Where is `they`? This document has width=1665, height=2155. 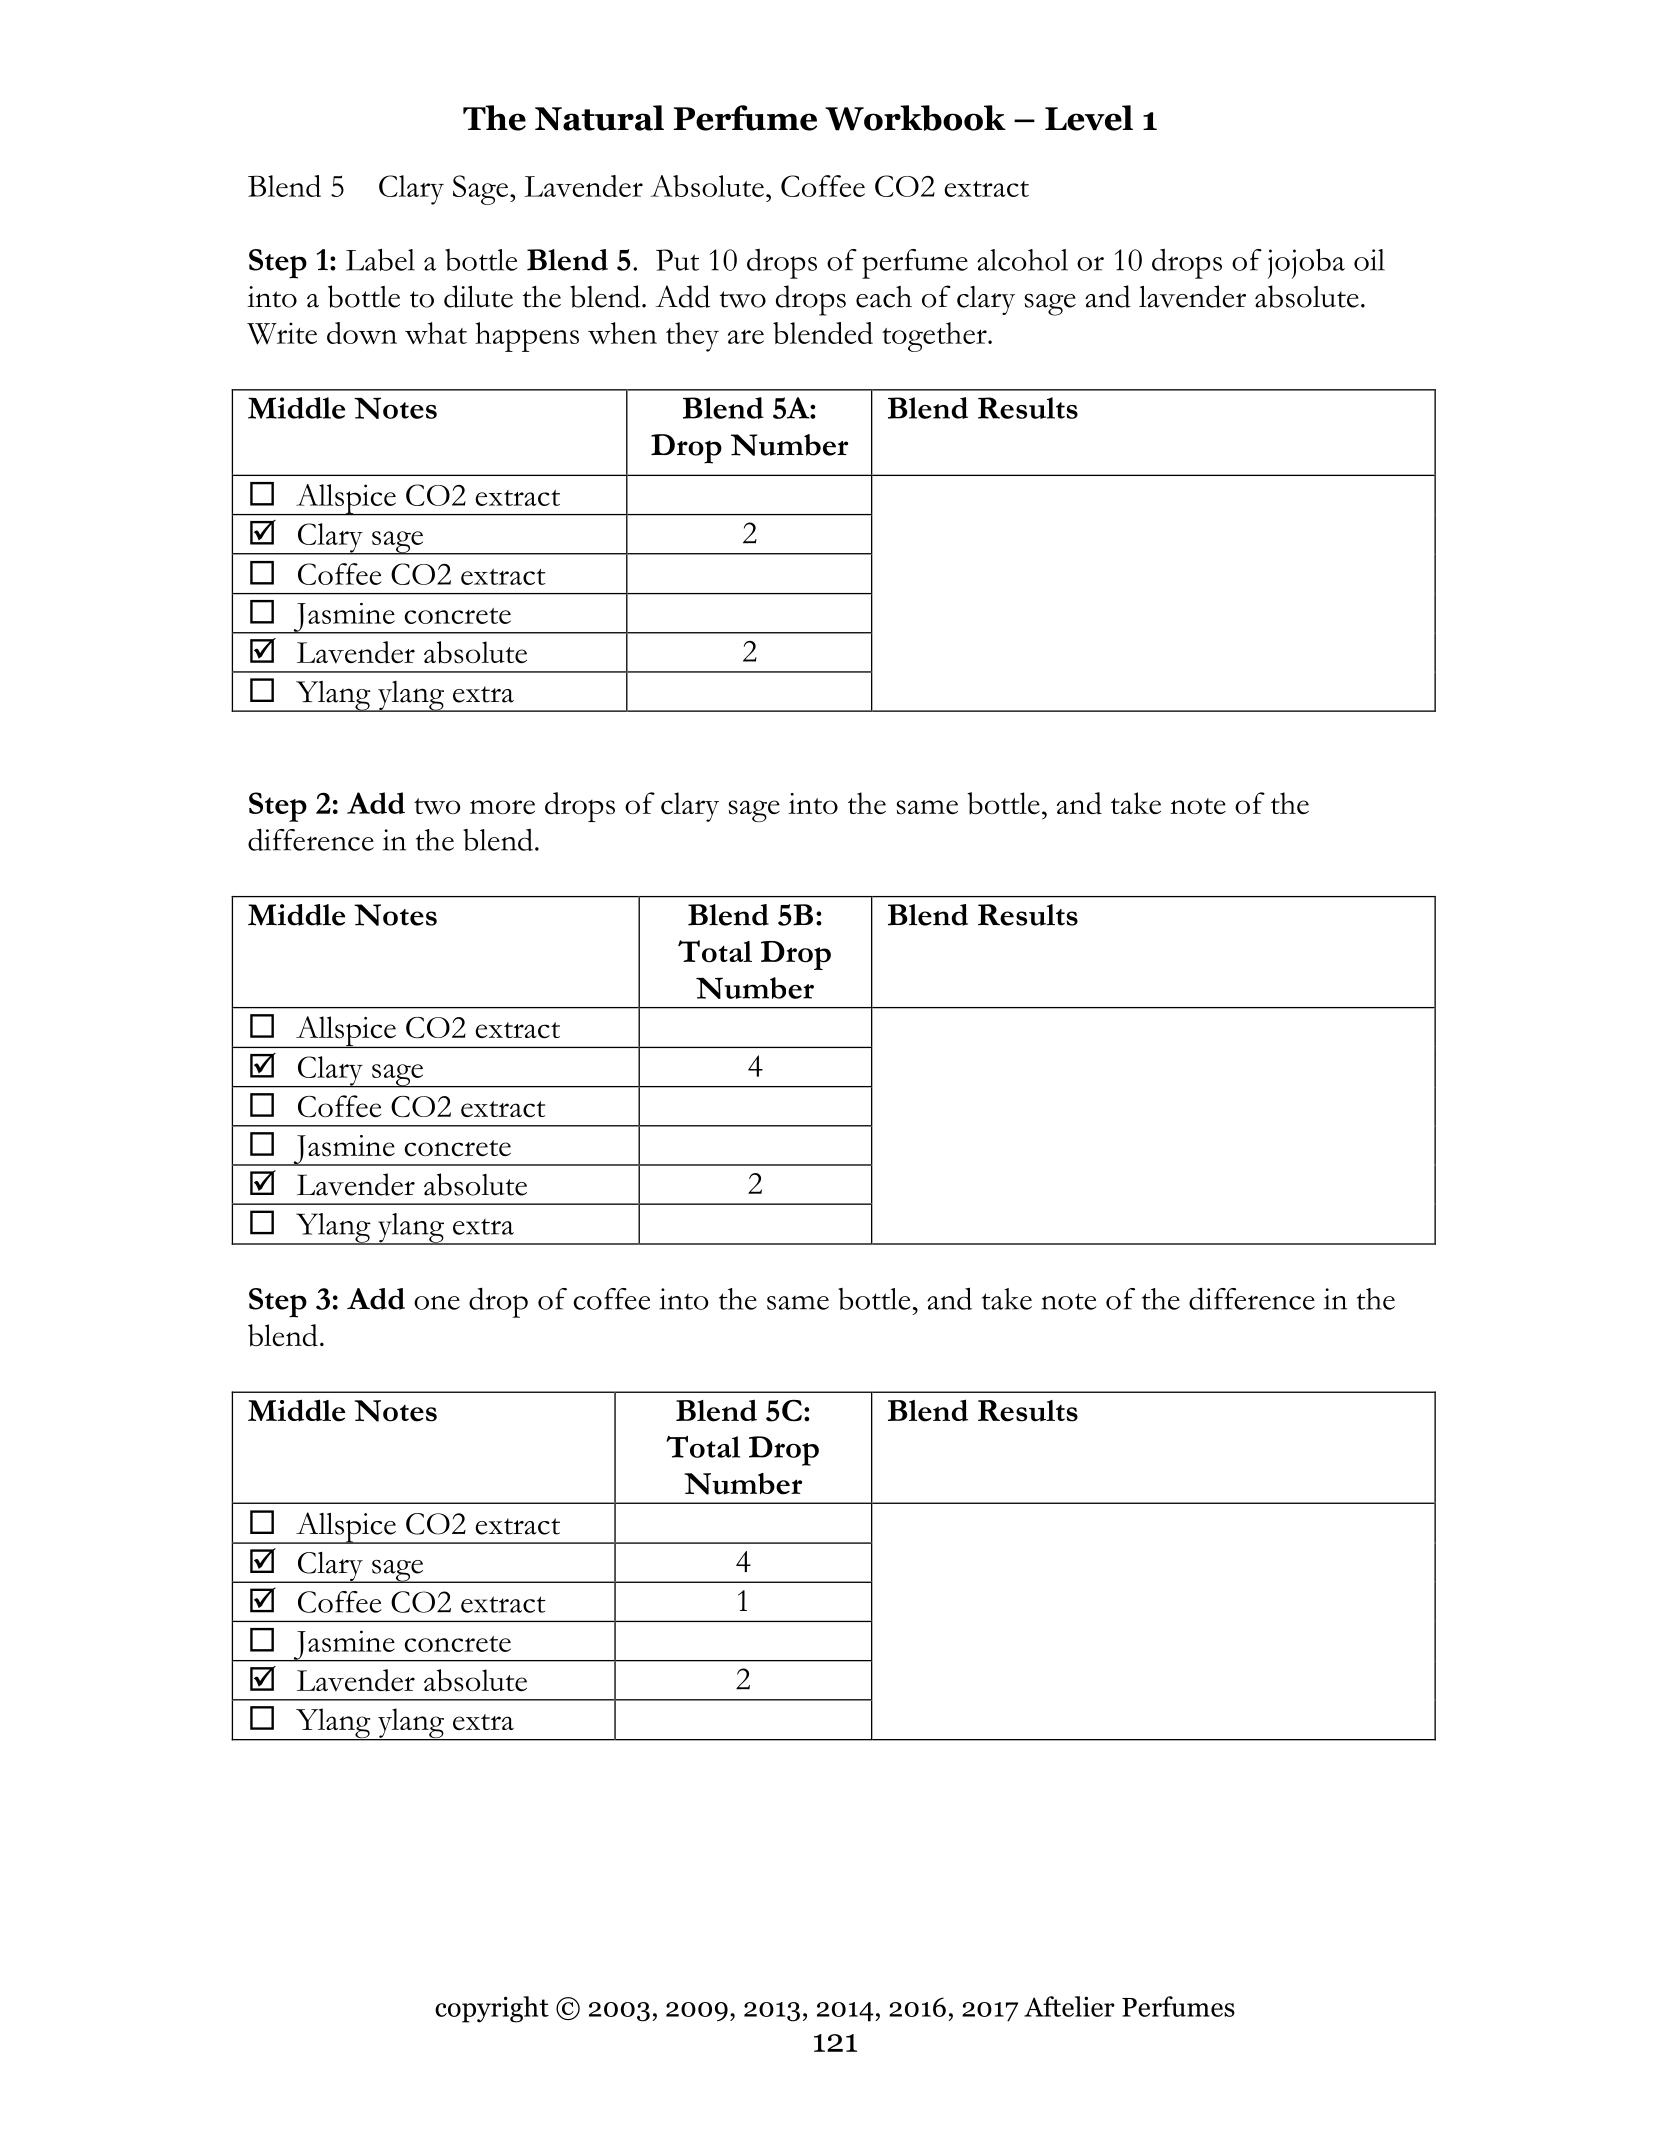
they is located at coordinates (692, 337).
